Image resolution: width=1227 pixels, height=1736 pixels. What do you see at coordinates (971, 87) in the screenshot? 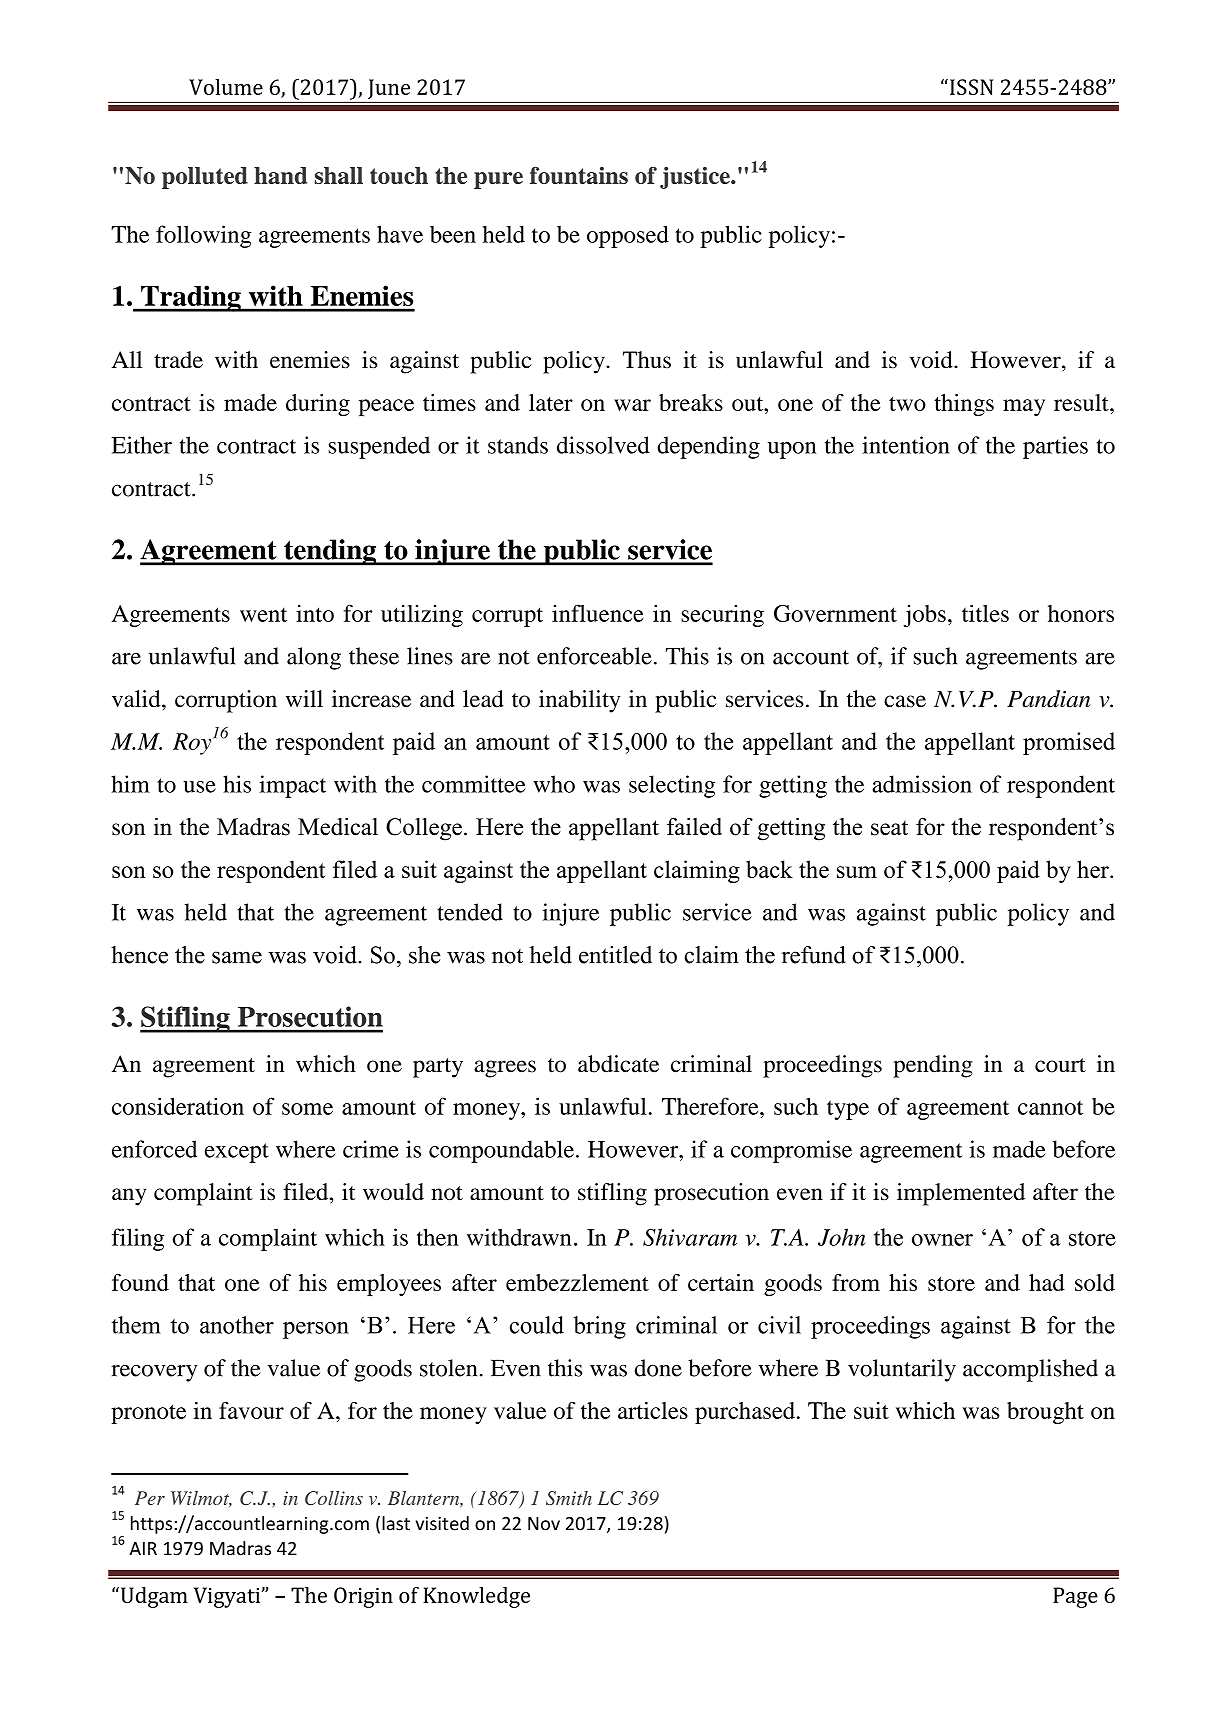
I see `ISSN` at bounding box center [971, 87].
